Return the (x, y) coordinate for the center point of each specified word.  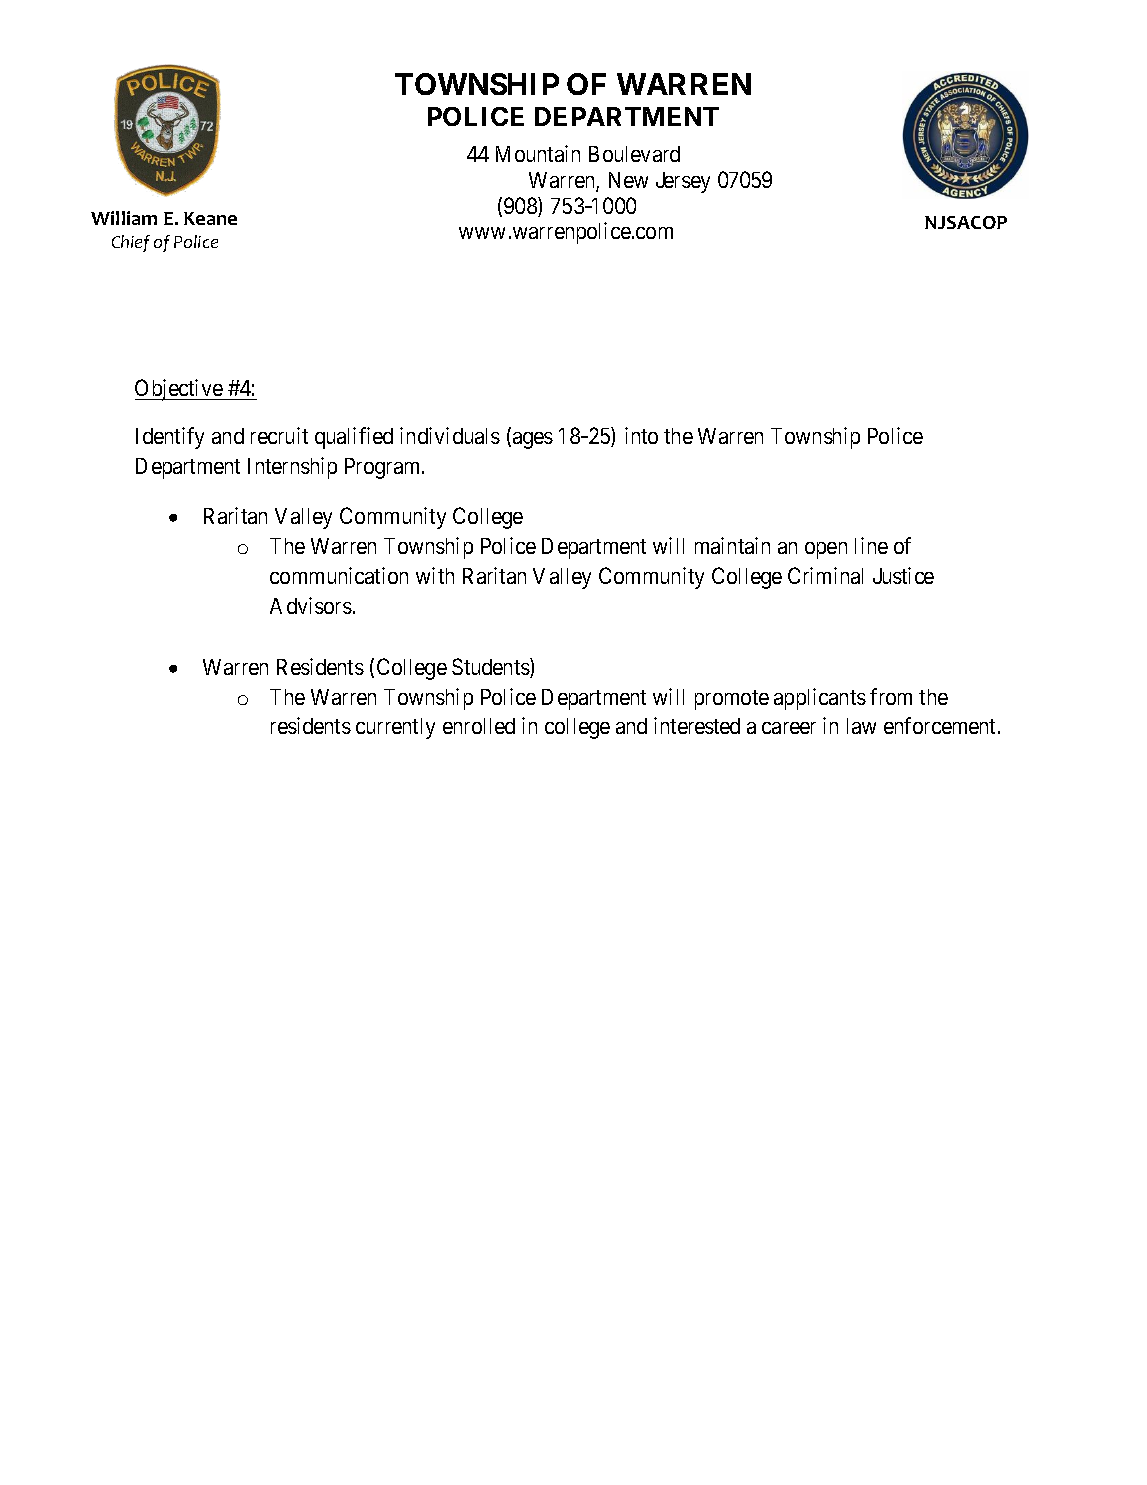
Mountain (538, 153)
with (435, 575)
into (641, 435)
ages (533, 440)
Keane (210, 218)
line (871, 545)
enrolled (479, 726)
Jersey (683, 182)
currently (395, 728)
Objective (179, 390)
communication (339, 575)
